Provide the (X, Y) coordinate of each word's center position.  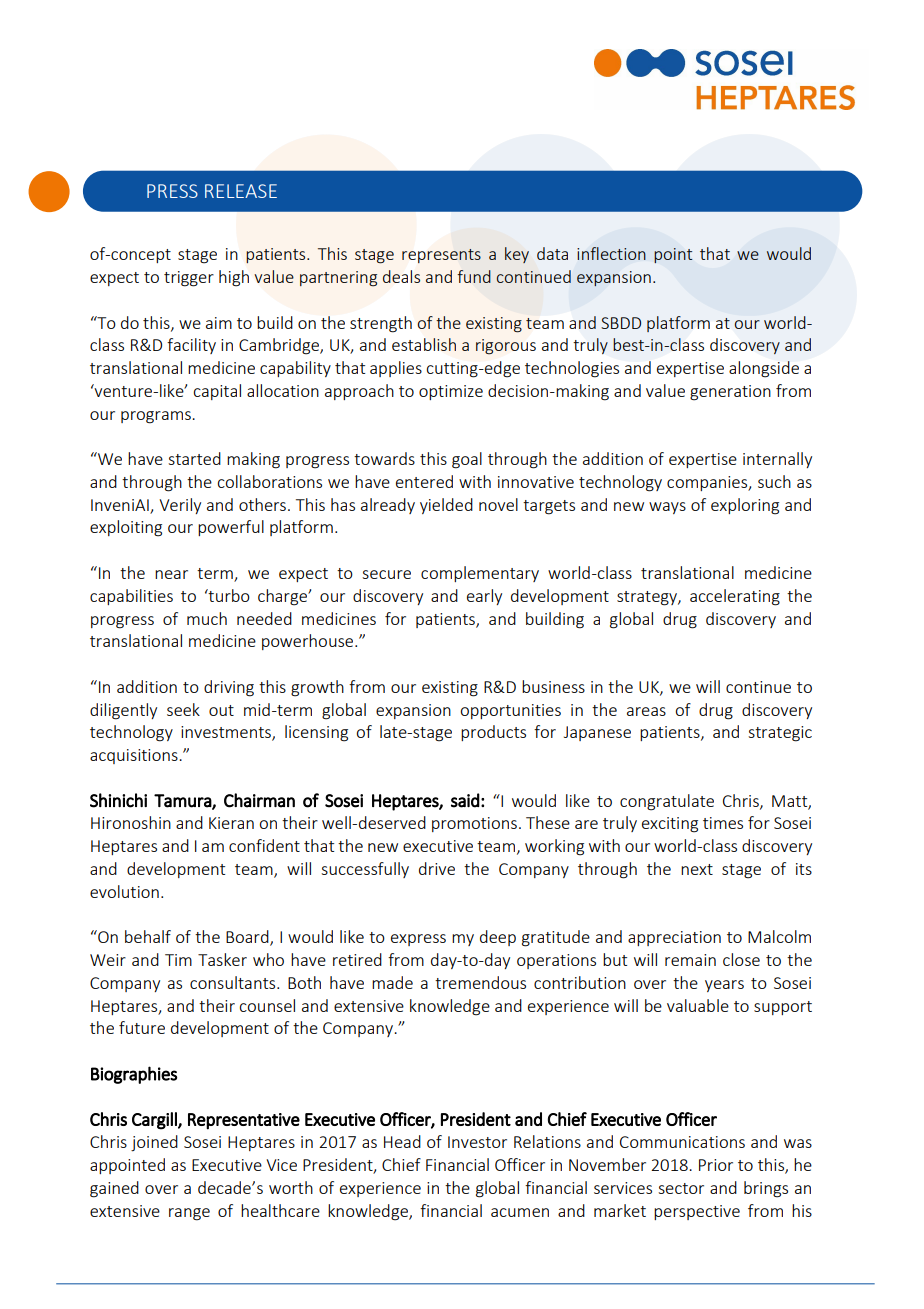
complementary (480, 574)
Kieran (231, 823)
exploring (745, 506)
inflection (611, 253)
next (697, 869)
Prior (716, 1165)
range (189, 1214)
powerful (231, 528)
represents (441, 256)
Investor (477, 1142)
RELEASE (241, 191)
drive (437, 868)
